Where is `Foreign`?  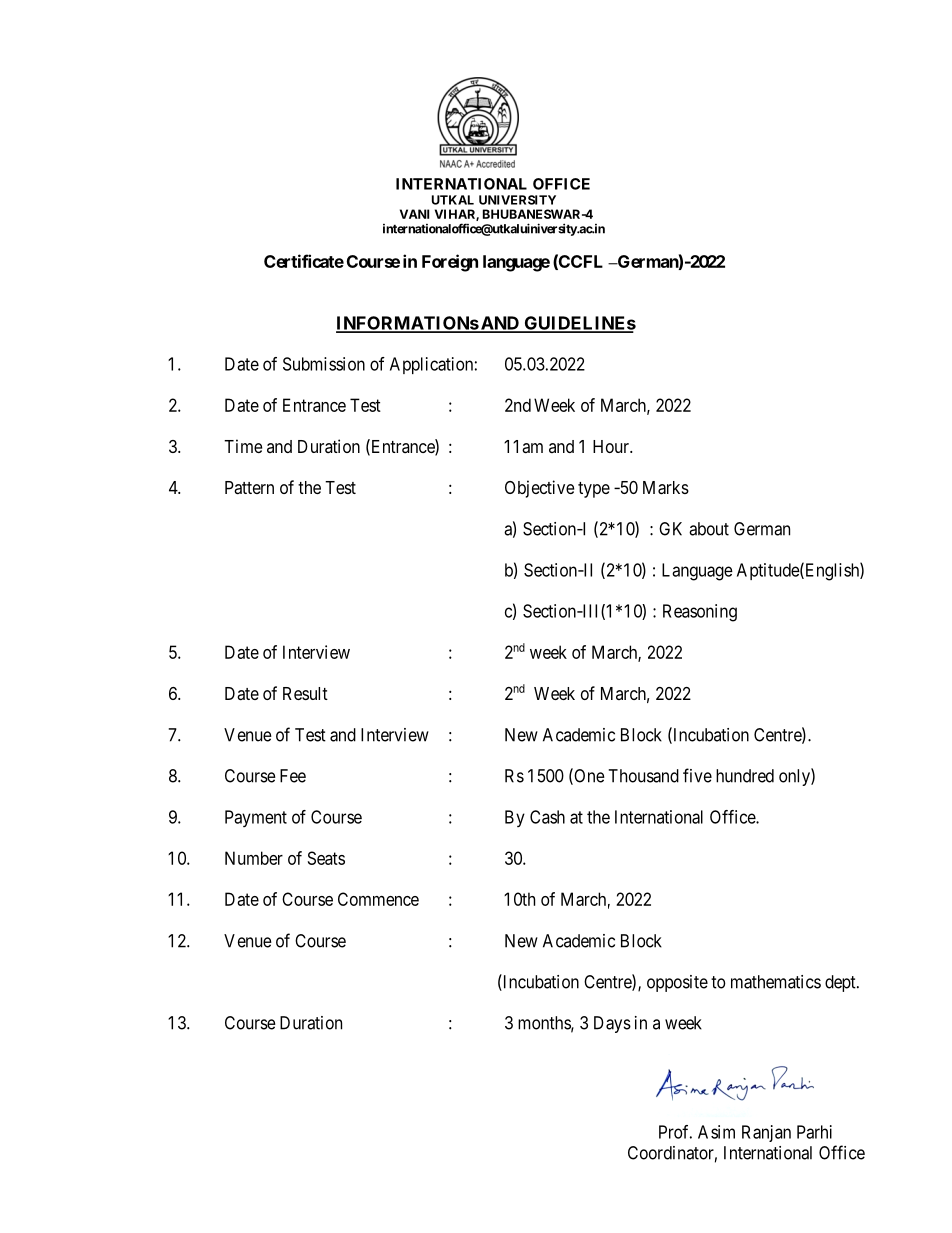 Foreign is located at coordinates (450, 263).
